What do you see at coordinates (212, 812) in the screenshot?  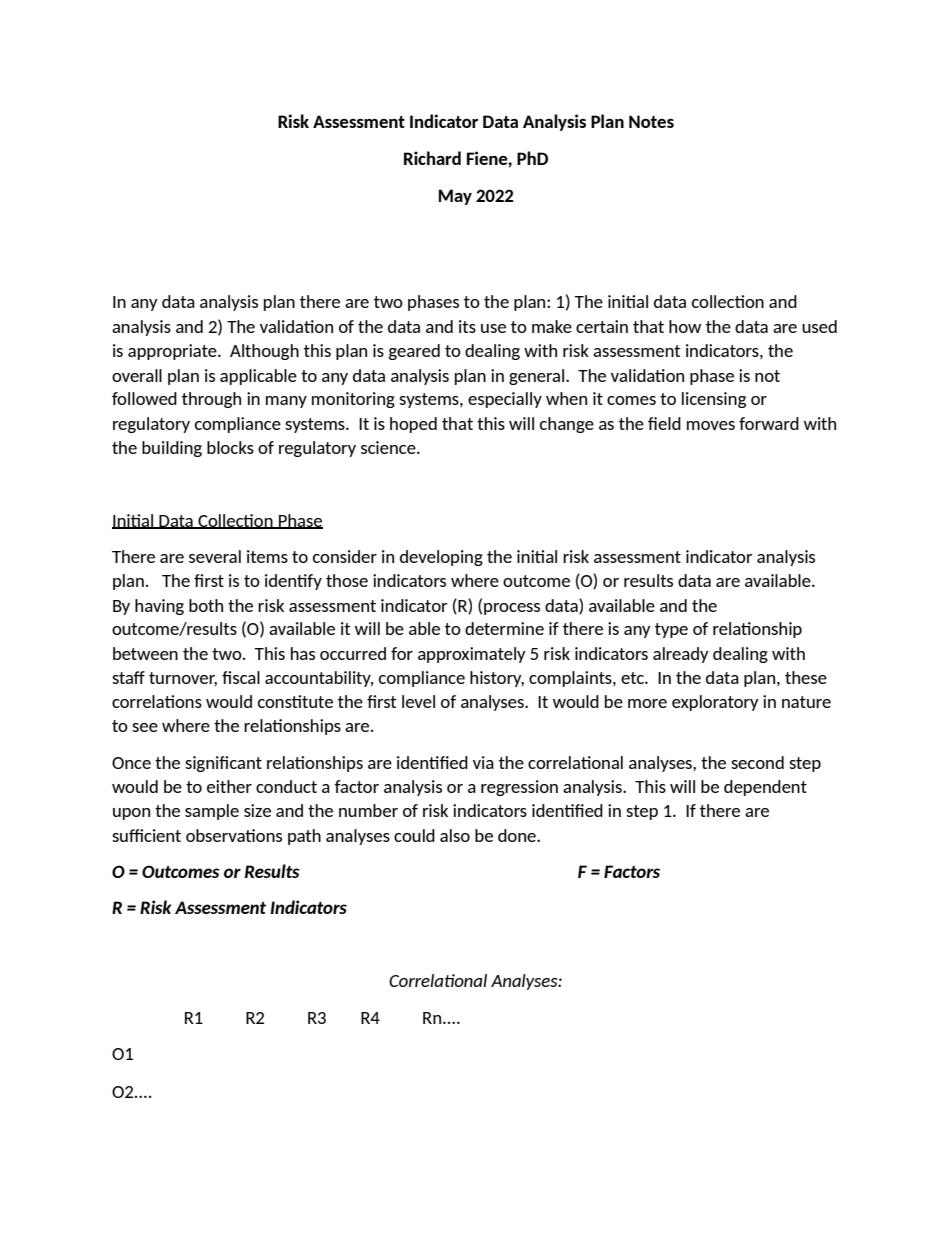 I see `sample` at bounding box center [212, 812].
